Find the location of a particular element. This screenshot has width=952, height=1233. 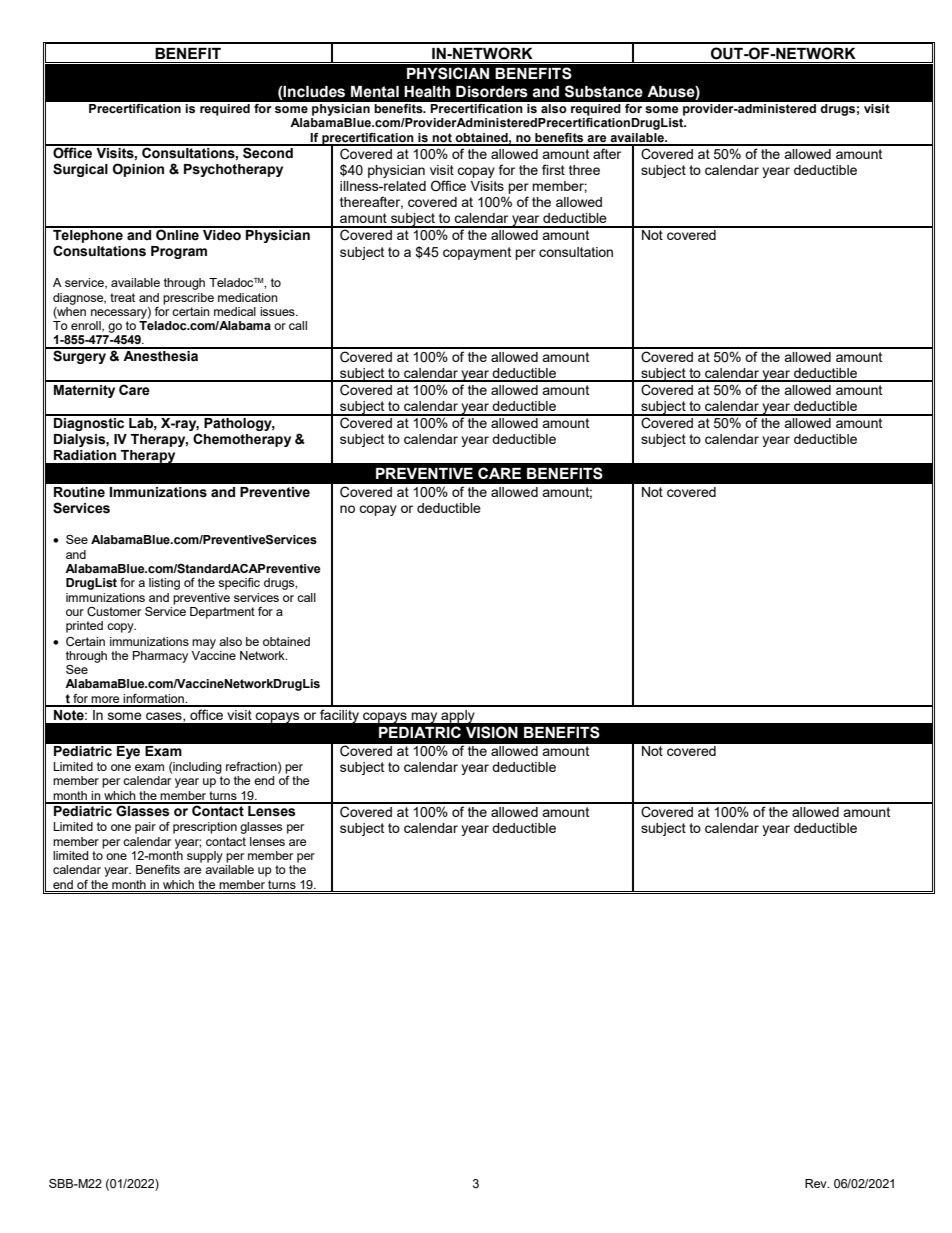

VISION is located at coordinates (492, 732).
